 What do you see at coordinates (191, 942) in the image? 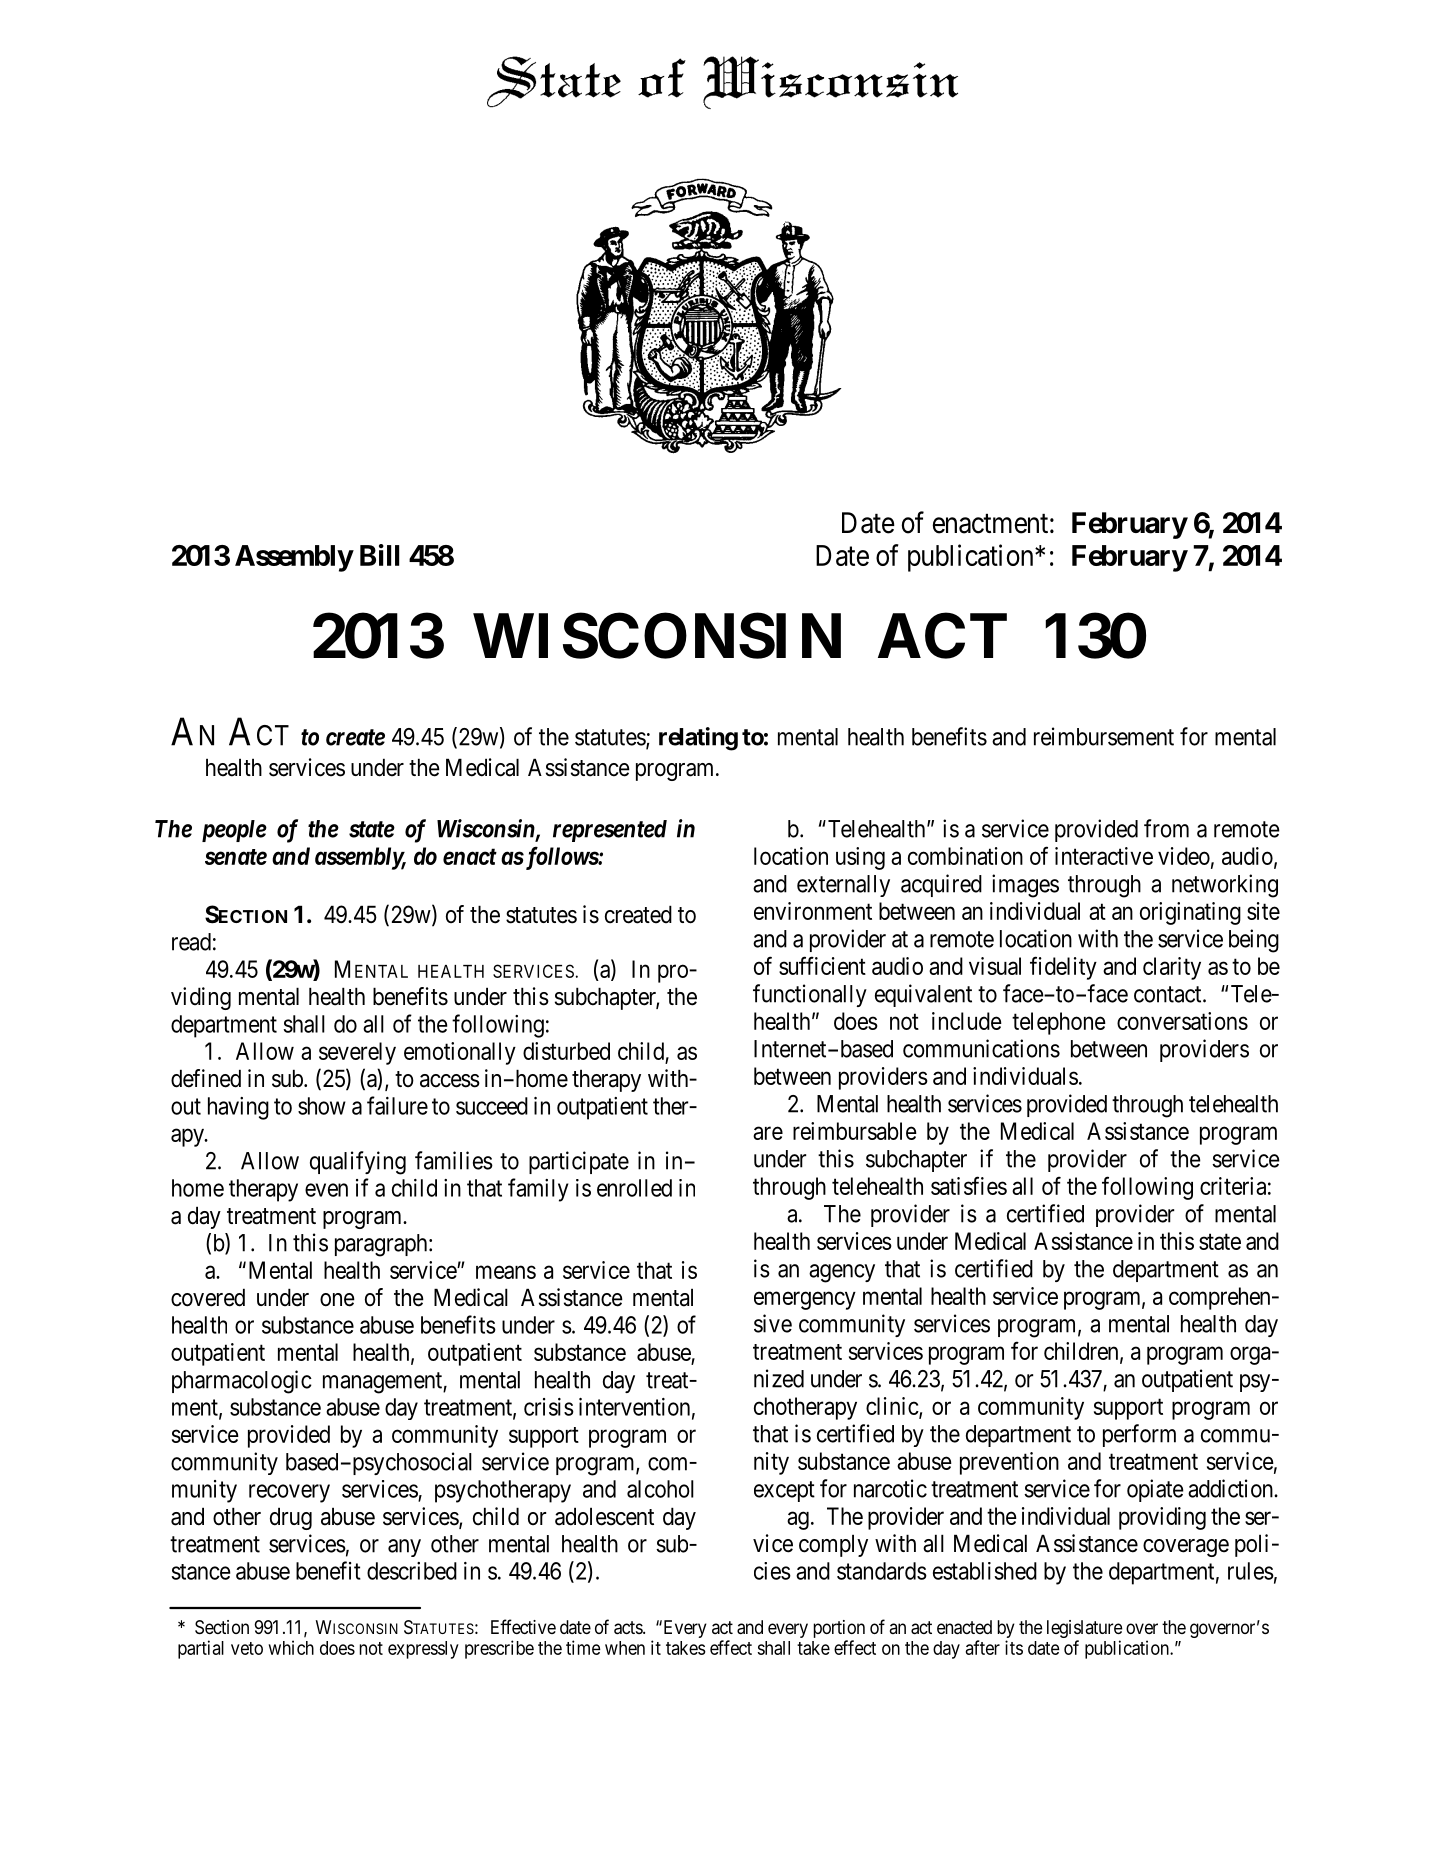
I see `read` at bounding box center [191, 942].
